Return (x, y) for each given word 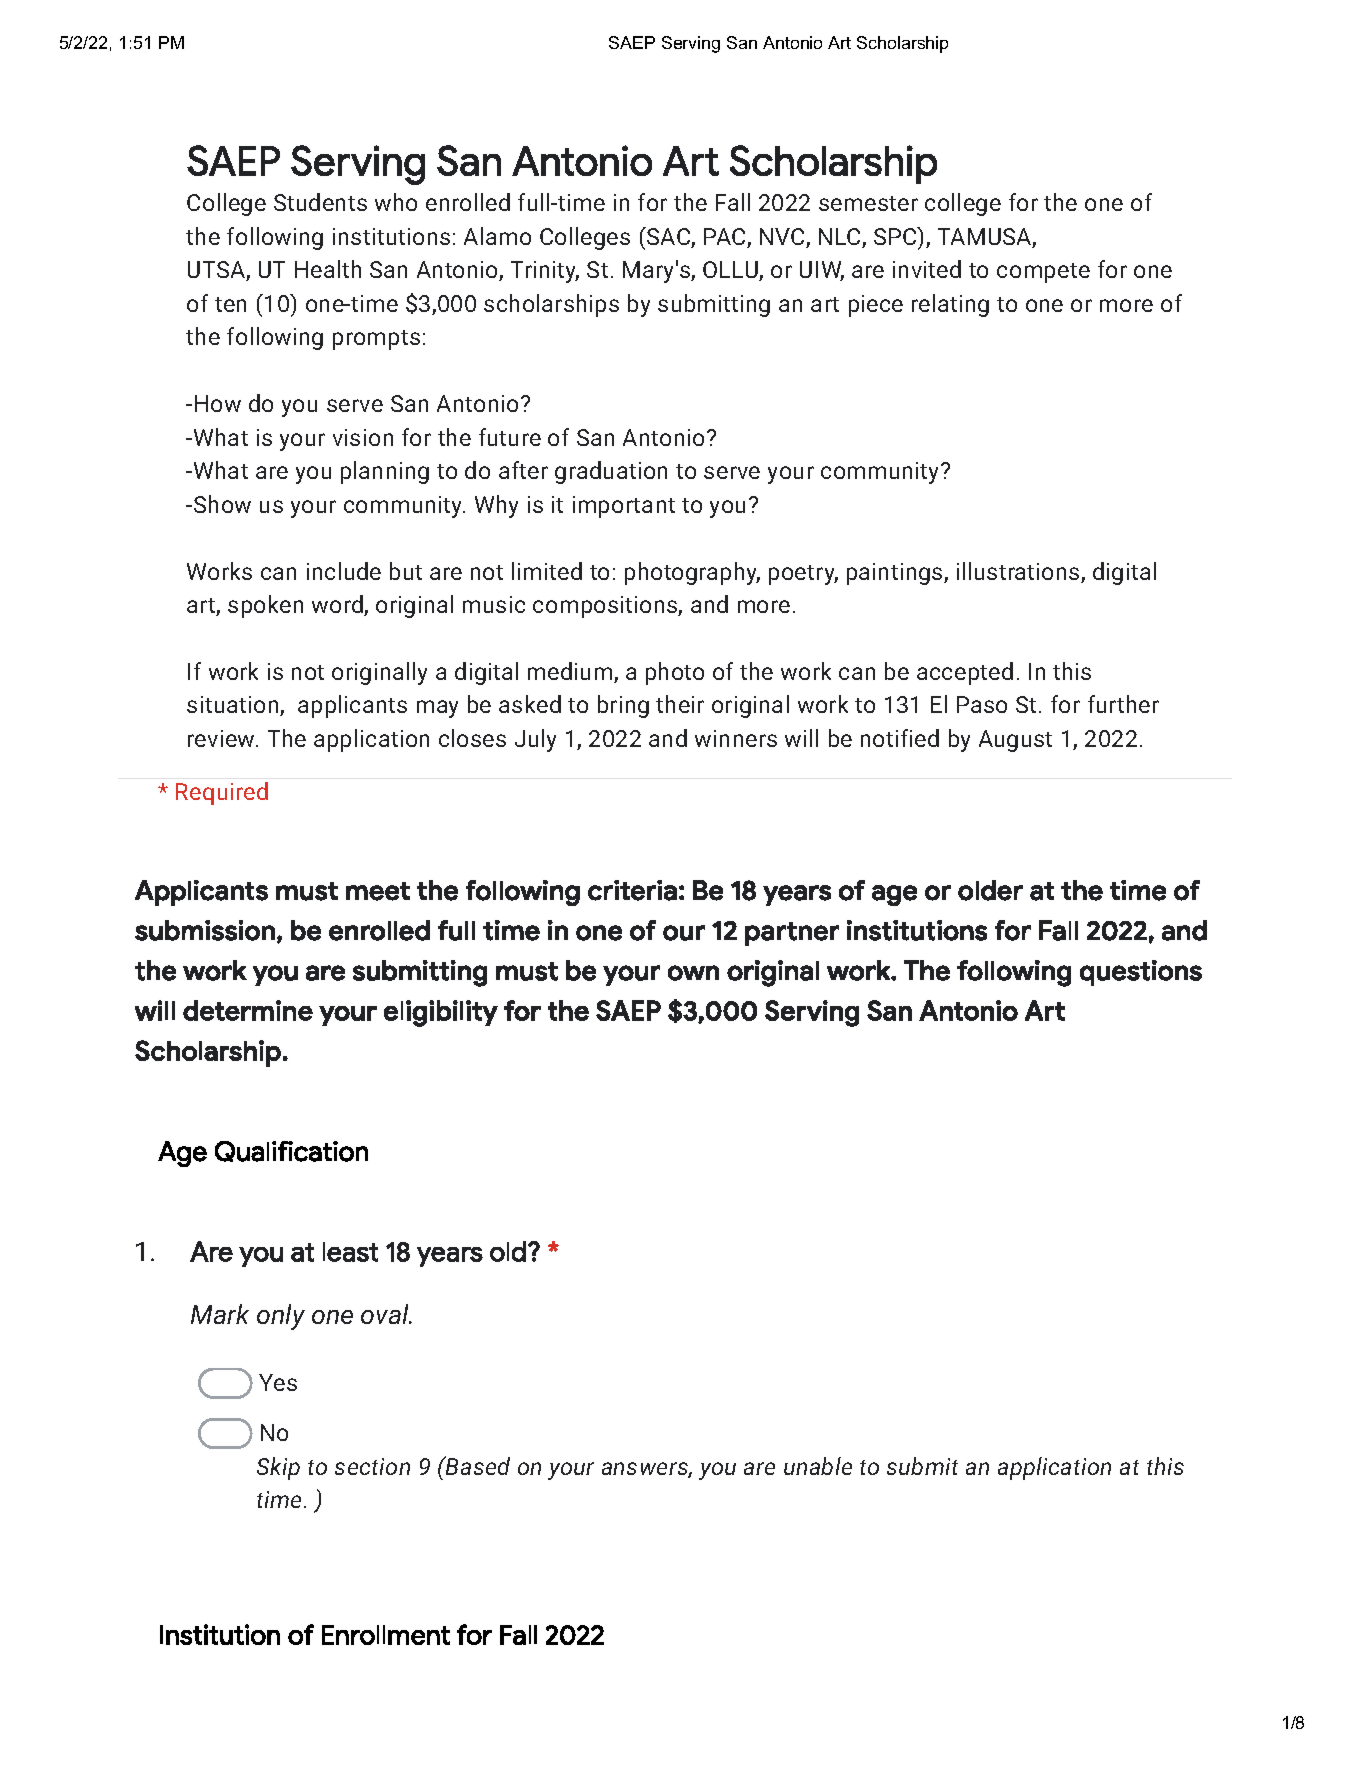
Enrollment (386, 1635)
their (680, 704)
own (693, 973)
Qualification (291, 1151)
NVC (783, 238)
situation (234, 706)
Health (328, 269)
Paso (982, 704)
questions (1141, 973)
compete (1043, 273)
